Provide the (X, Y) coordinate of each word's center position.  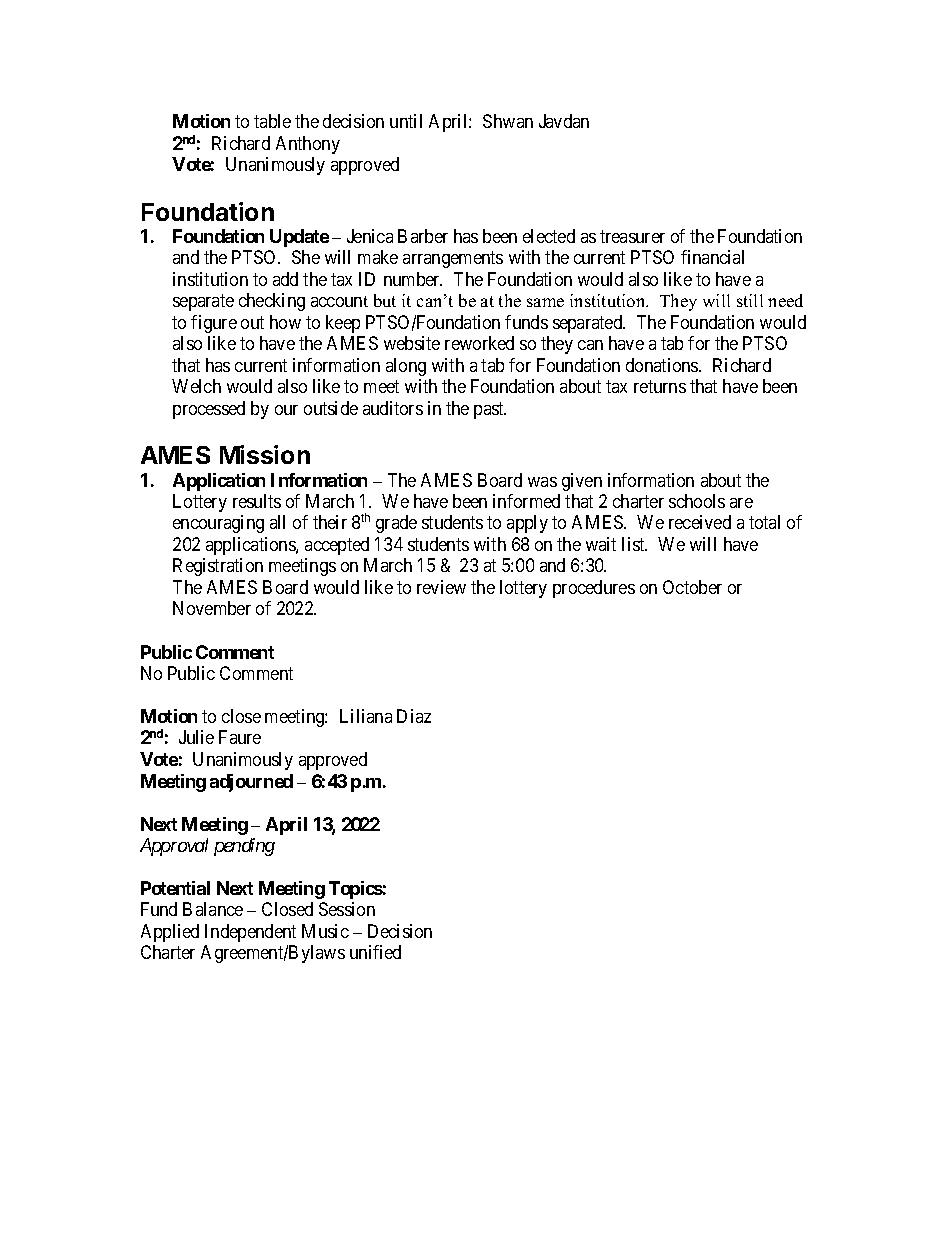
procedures (594, 589)
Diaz (414, 716)
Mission (265, 454)
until (406, 121)
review (441, 587)
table (272, 121)
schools (697, 501)
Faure (240, 737)
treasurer (632, 236)
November (212, 608)
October (692, 587)
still (750, 300)
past (490, 410)
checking (272, 302)
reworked (479, 343)
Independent (250, 933)
